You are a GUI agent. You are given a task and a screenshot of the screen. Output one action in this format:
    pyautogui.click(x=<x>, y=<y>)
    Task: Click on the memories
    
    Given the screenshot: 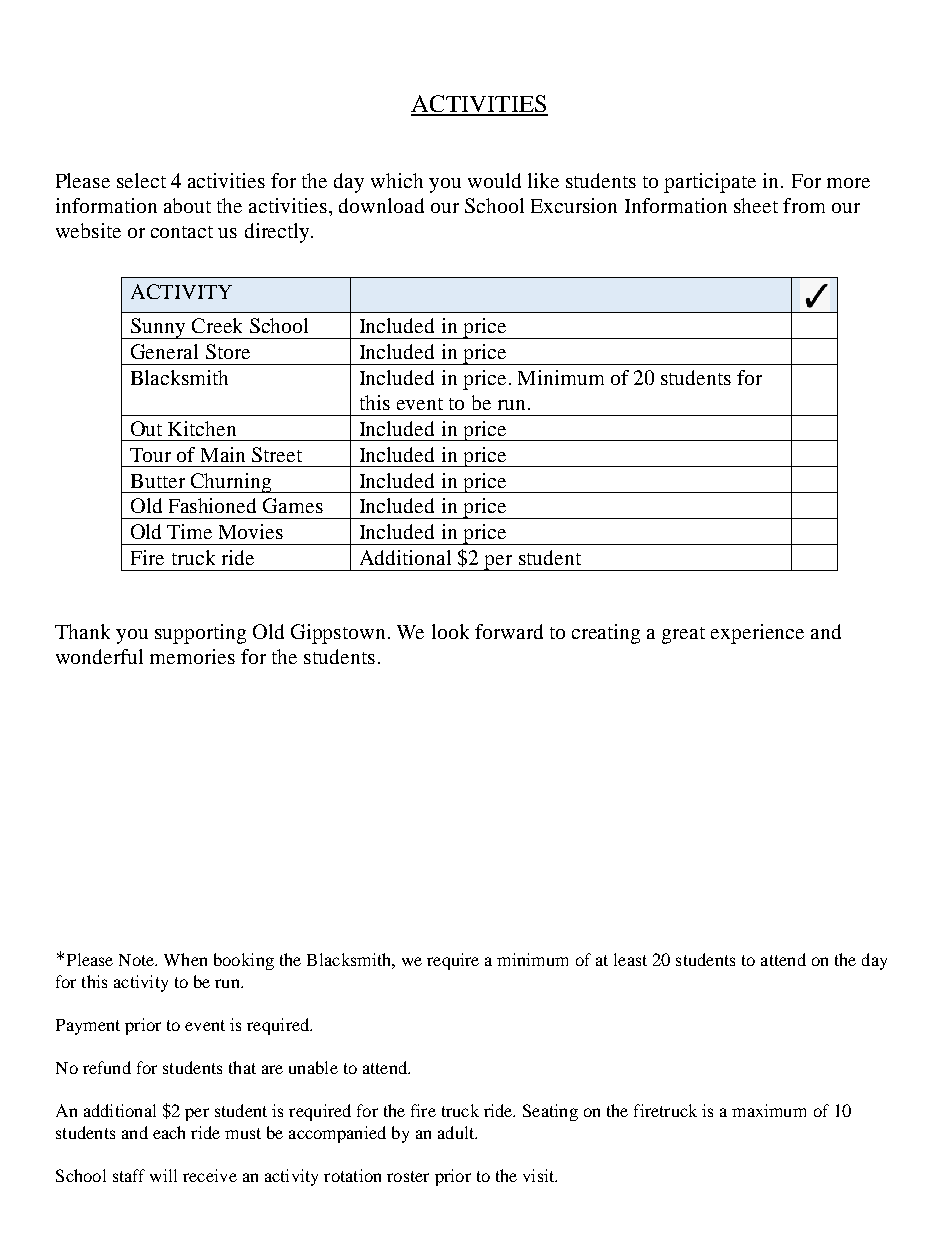 What is the action you would take?
    pyautogui.click(x=192, y=656)
